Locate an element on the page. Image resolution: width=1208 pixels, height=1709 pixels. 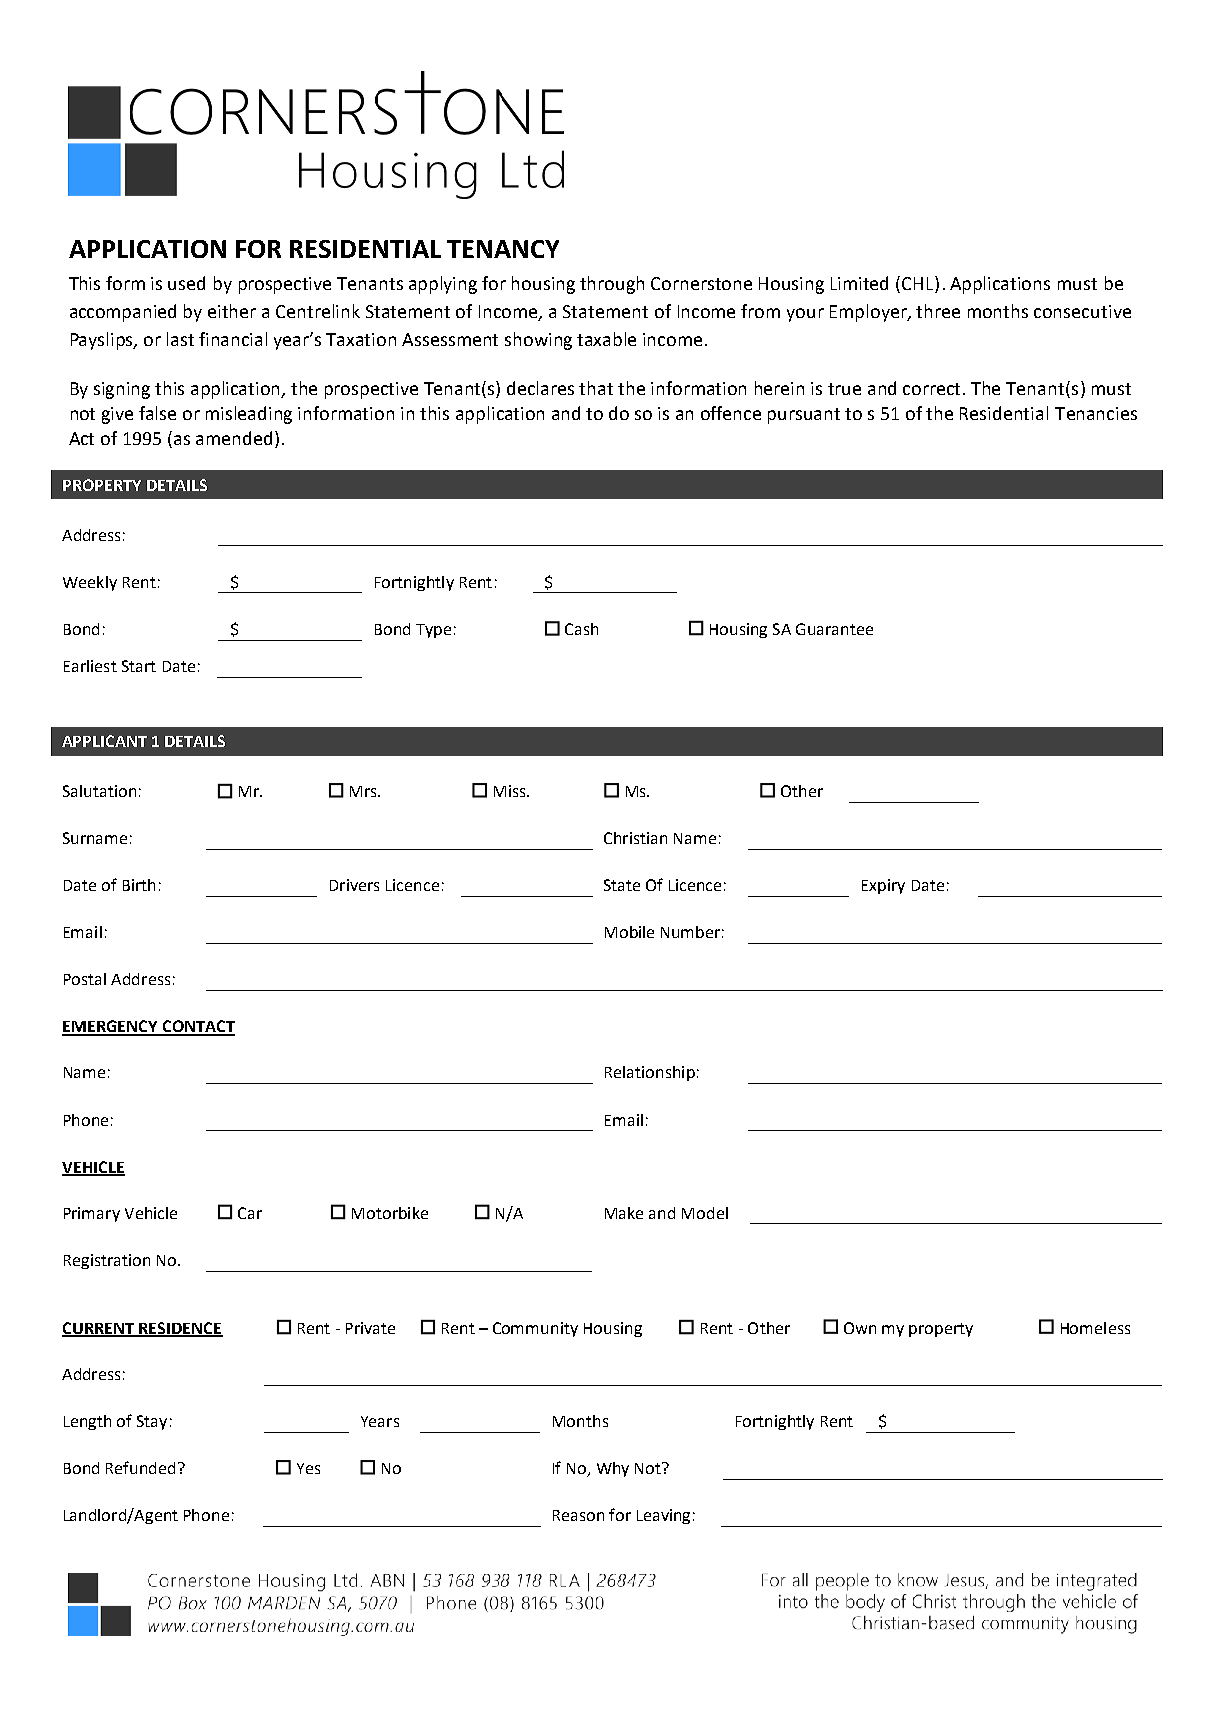
through is located at coordinates (612, 285).
